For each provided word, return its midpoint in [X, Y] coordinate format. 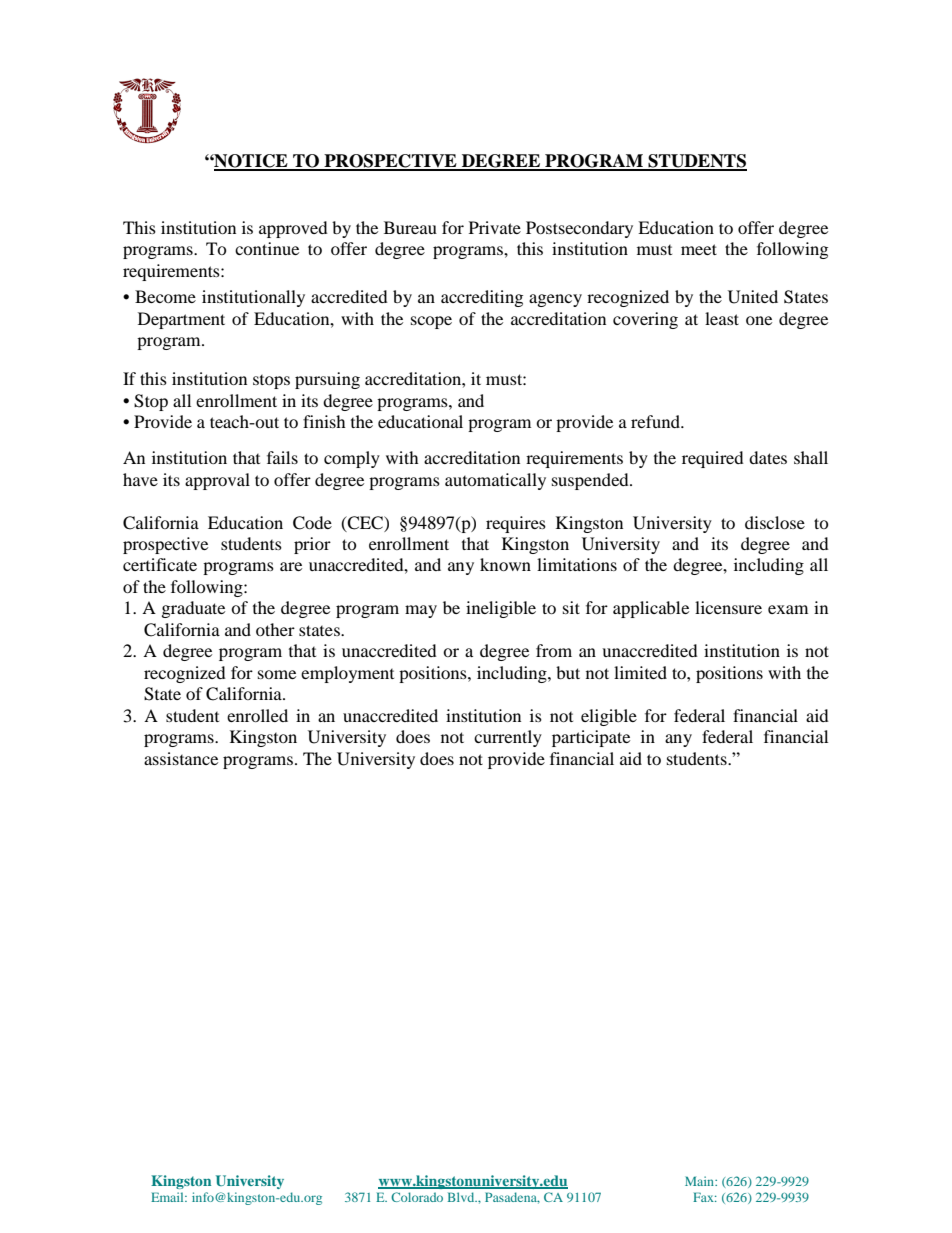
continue [267, 248]
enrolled [257, 715]
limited [640, 672]
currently [508, 738]
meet [699, 249]
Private [495, 227]
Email [168, 1197]
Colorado [417, 1197]
